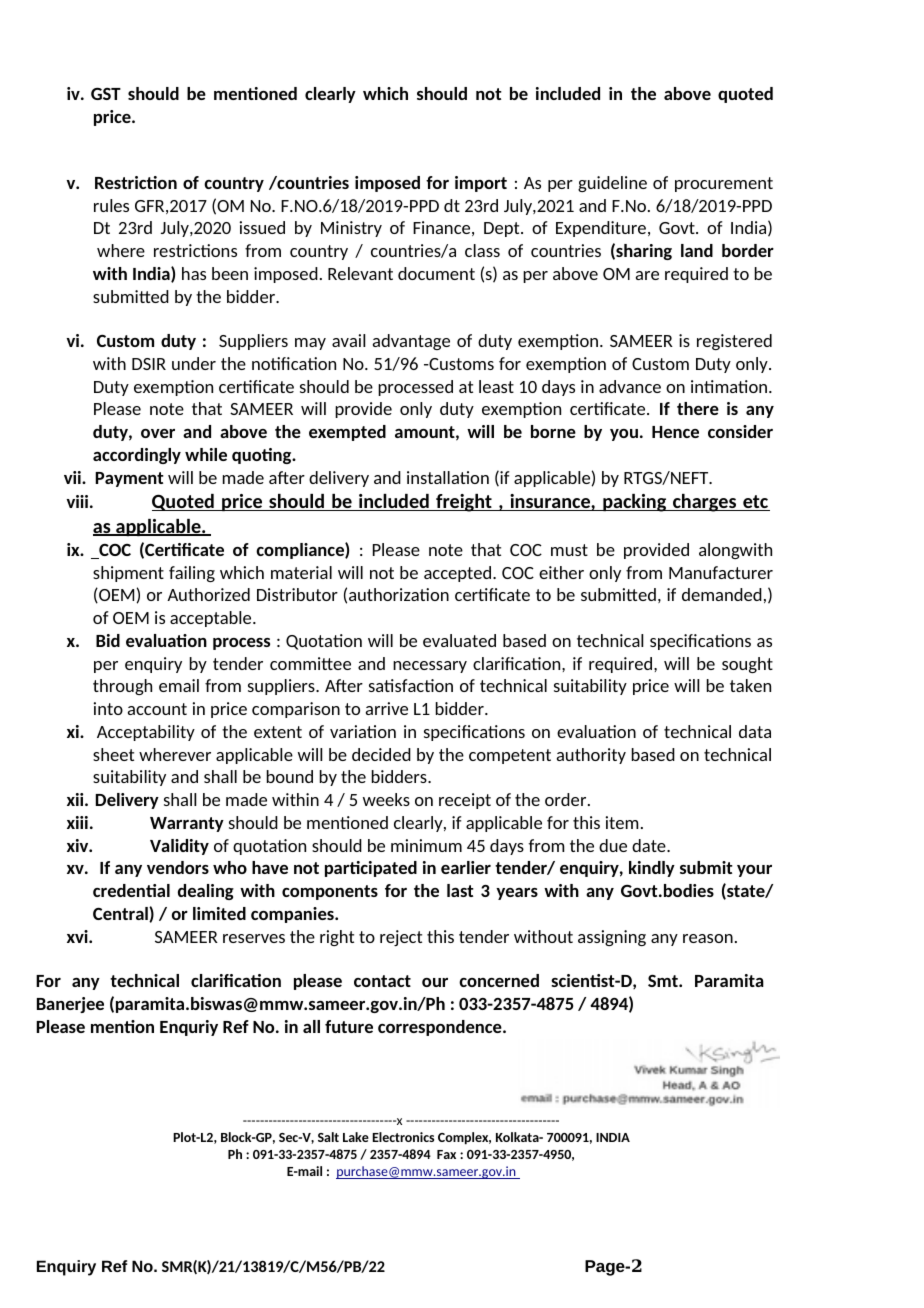 This screenshot has width=924, height=1308. I want to click on demanded, so click(722, 594).
